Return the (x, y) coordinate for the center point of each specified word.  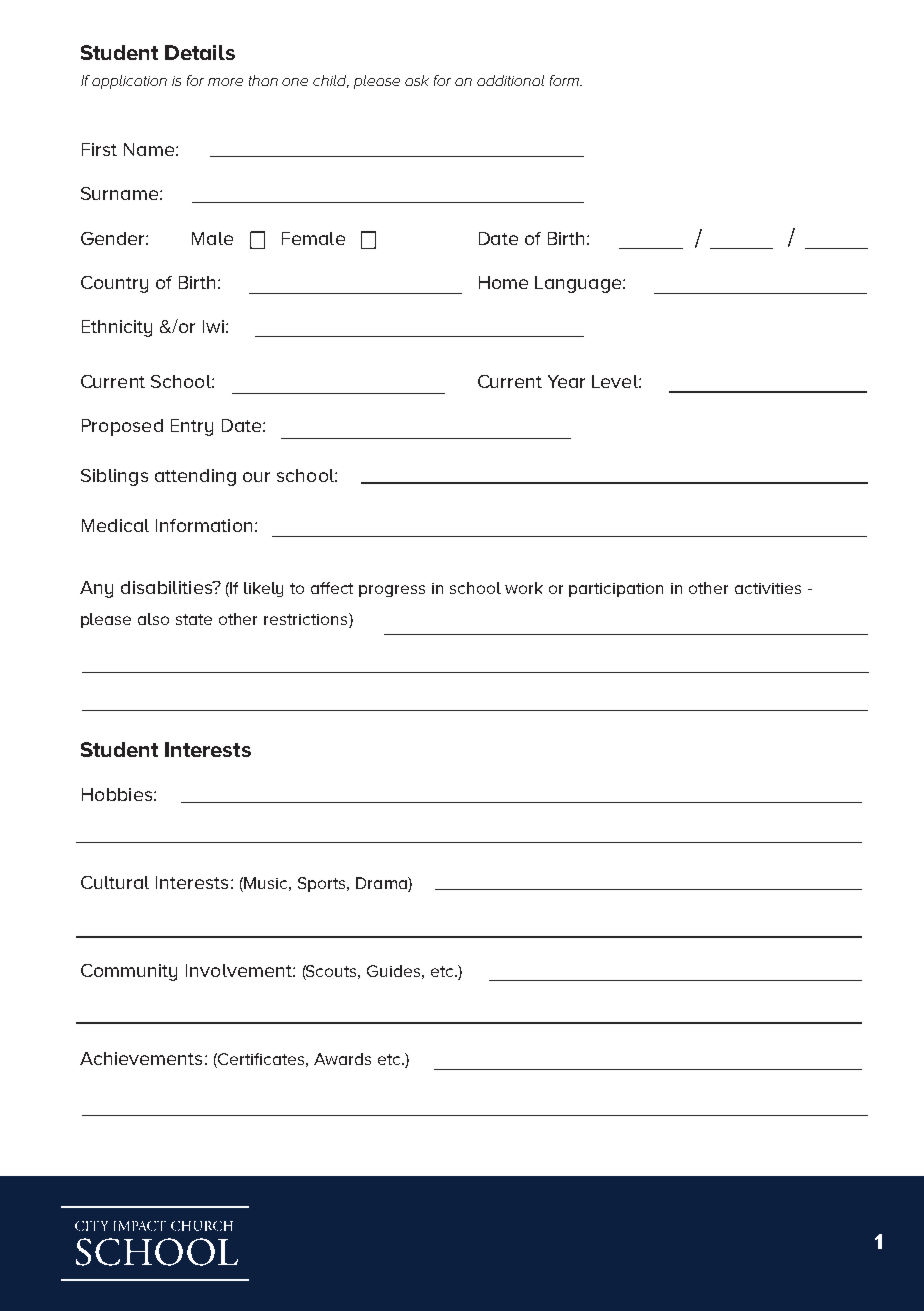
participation (616, 590)
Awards (342, 1059)
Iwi (213, 326)
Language (579, 284)
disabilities (167, 587)
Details (200, 52)
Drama (382, 884)
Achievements (141, 1058)
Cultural (115, 882)
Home (503, 282)
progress (392, 591)
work (524, 588)
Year (566, 381)
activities (768, 588)
